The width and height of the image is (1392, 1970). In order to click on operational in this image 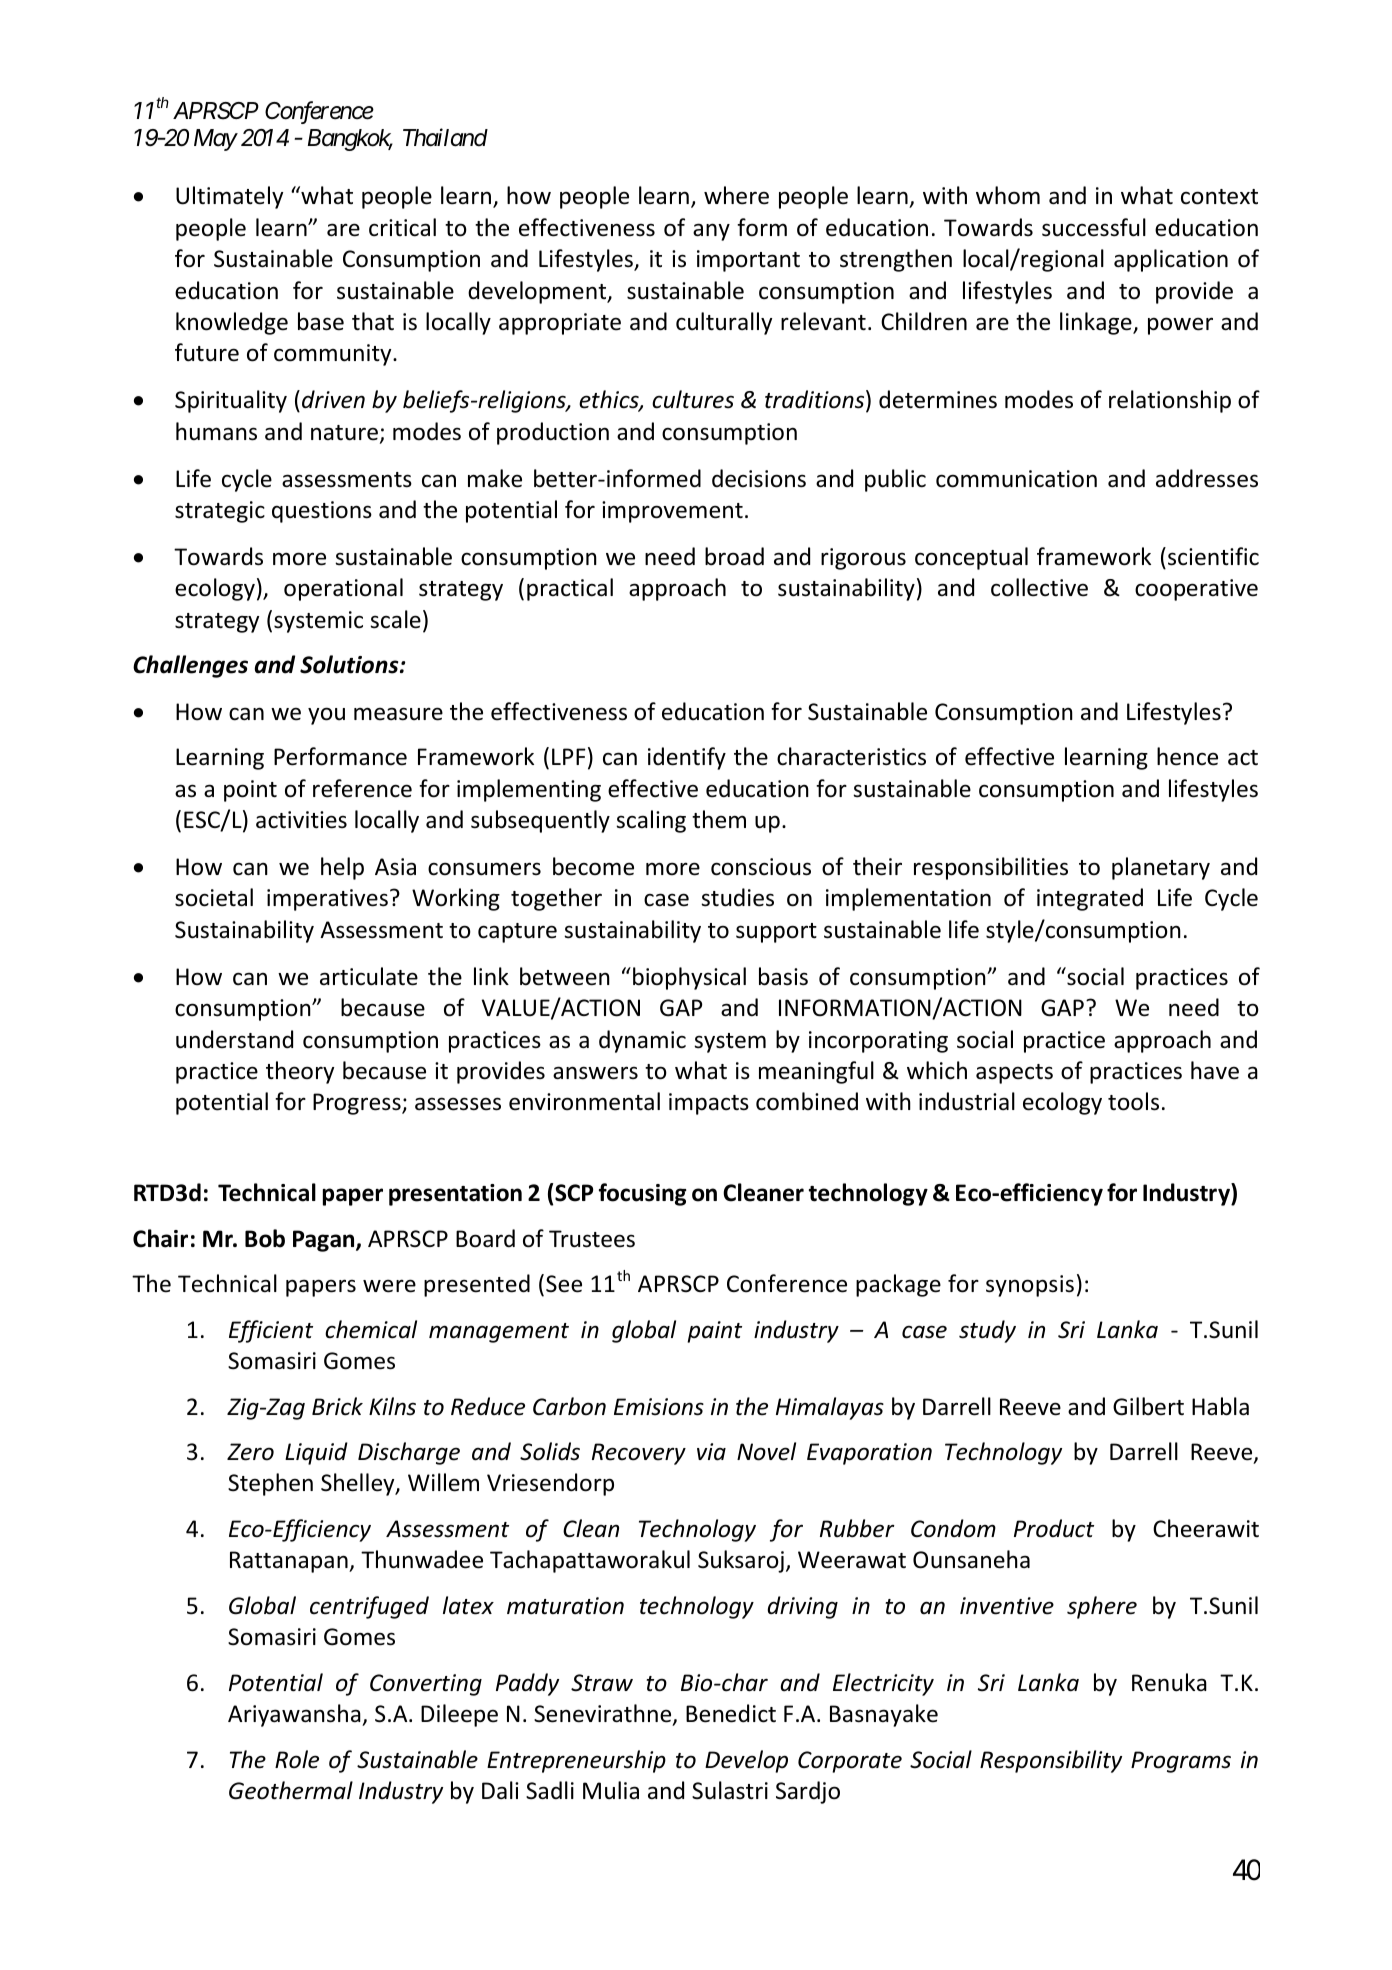, I will do `click(343, 589)`.
